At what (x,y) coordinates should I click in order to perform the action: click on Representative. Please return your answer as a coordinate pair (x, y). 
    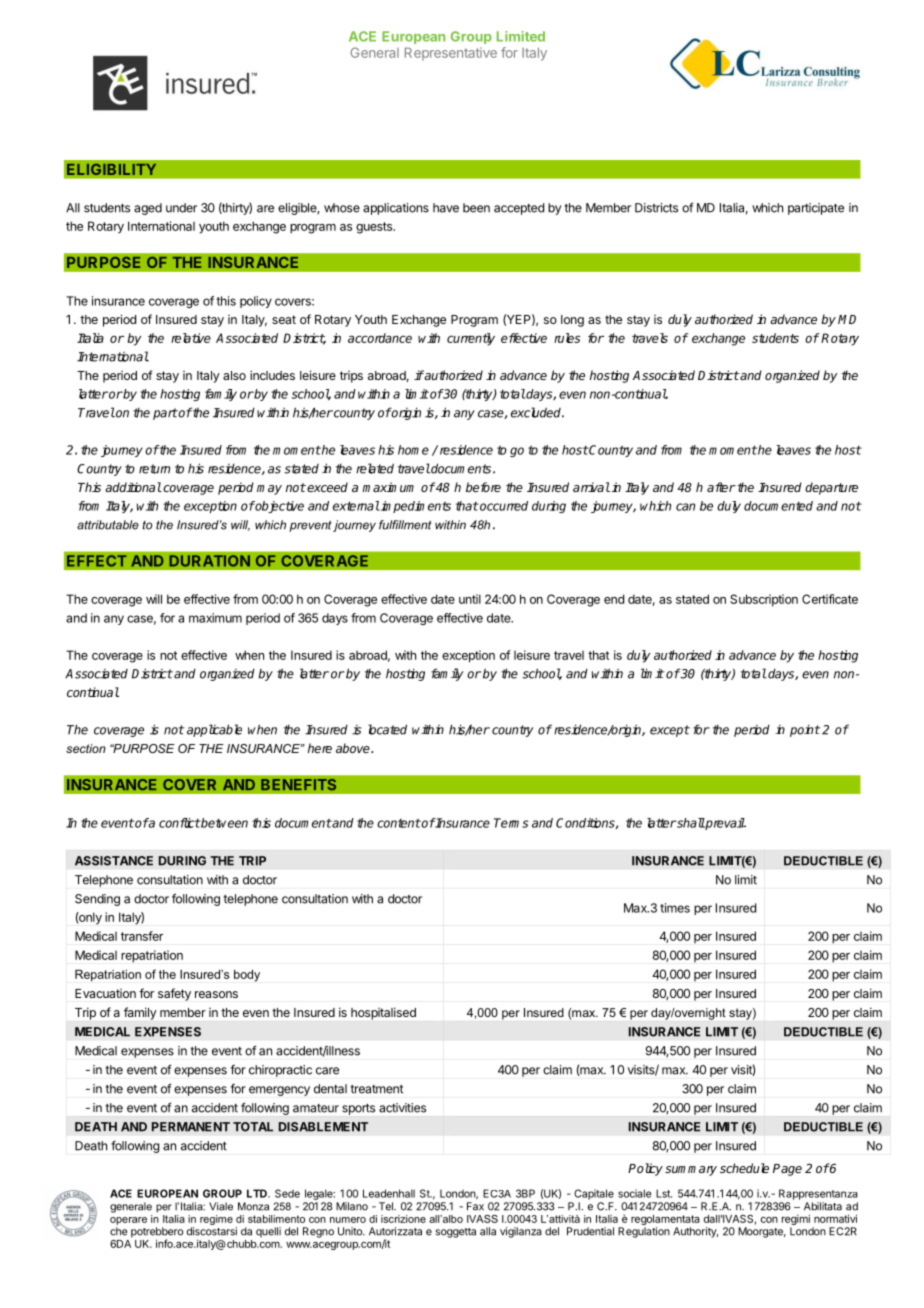
    Looking at the image, I should click on (451, 54).
